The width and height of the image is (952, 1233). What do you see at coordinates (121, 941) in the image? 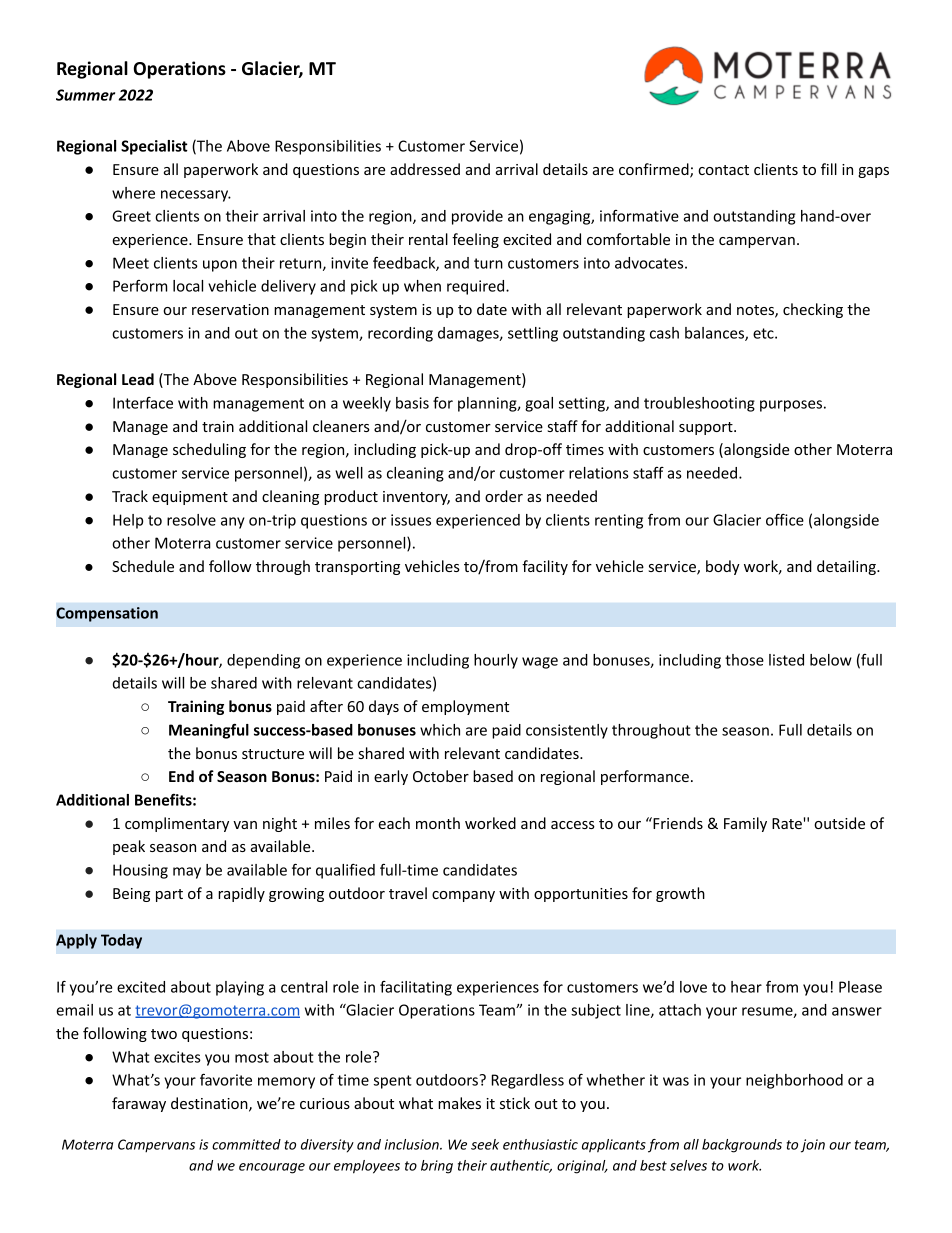
I see `Today` at bounding box center [121, 941].
